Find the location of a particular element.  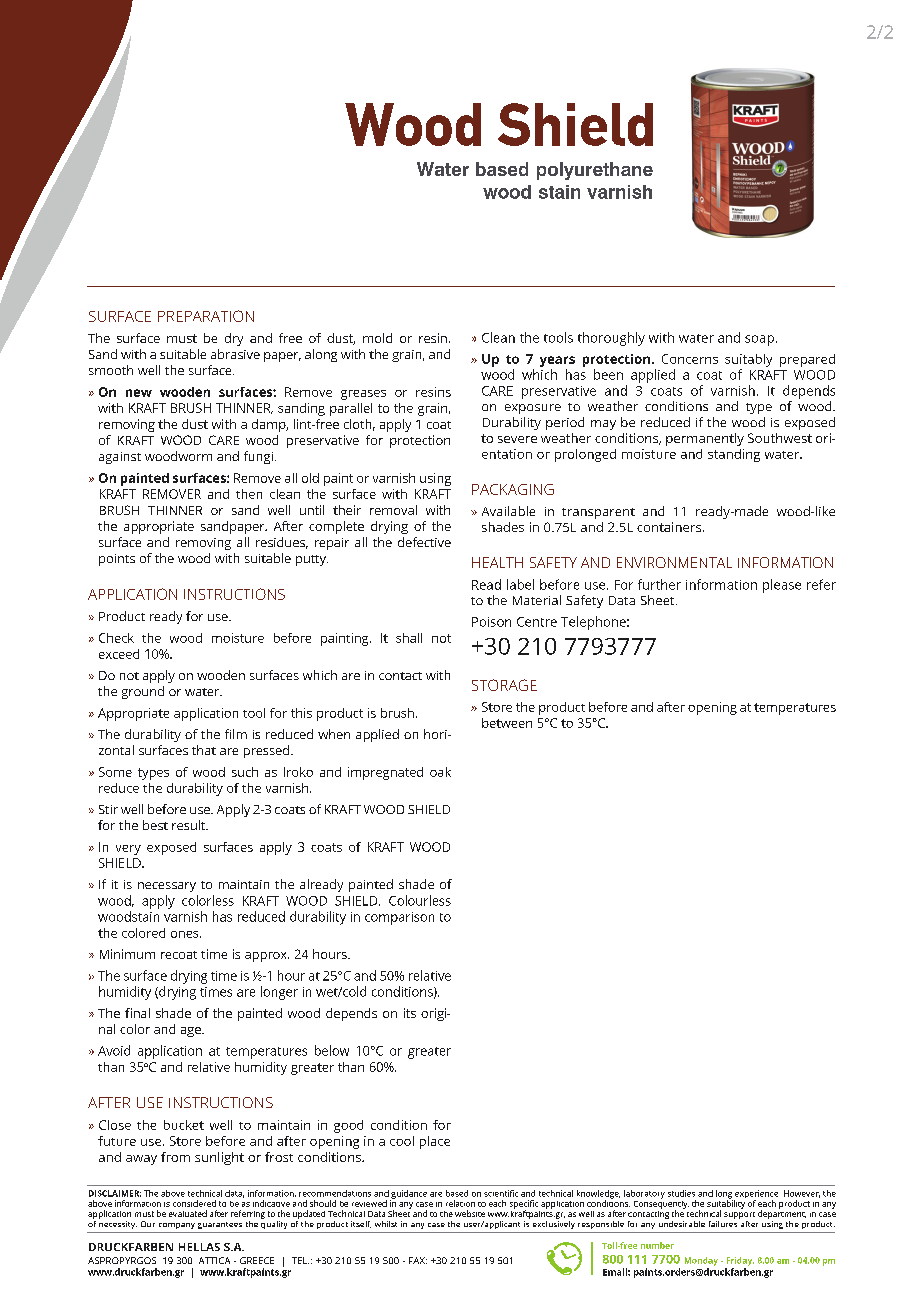

Minimum is located at coordinates (127, 954).
